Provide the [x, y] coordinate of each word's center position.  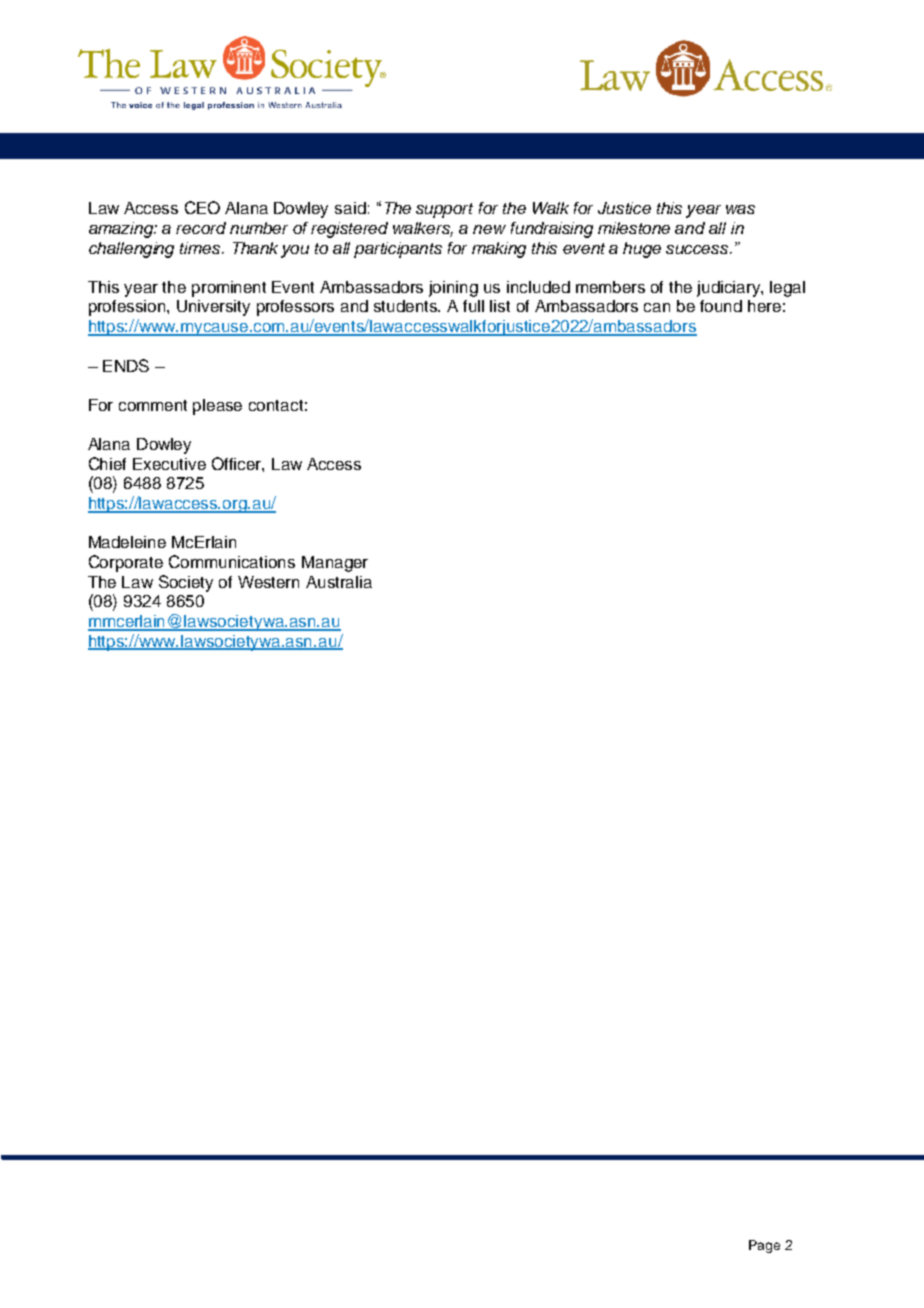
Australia [339, 582]
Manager [335, 564]
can [657, 307]
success [698, 249]
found [721, 306]
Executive [169, 464]
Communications [232, 561]
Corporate [126, 563]
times [201, 248]
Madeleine [127, 542]
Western [268, 582]
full [473, 306]
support [444, 210]
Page [764, 1246]
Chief [107, 463]
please [217, 407]
